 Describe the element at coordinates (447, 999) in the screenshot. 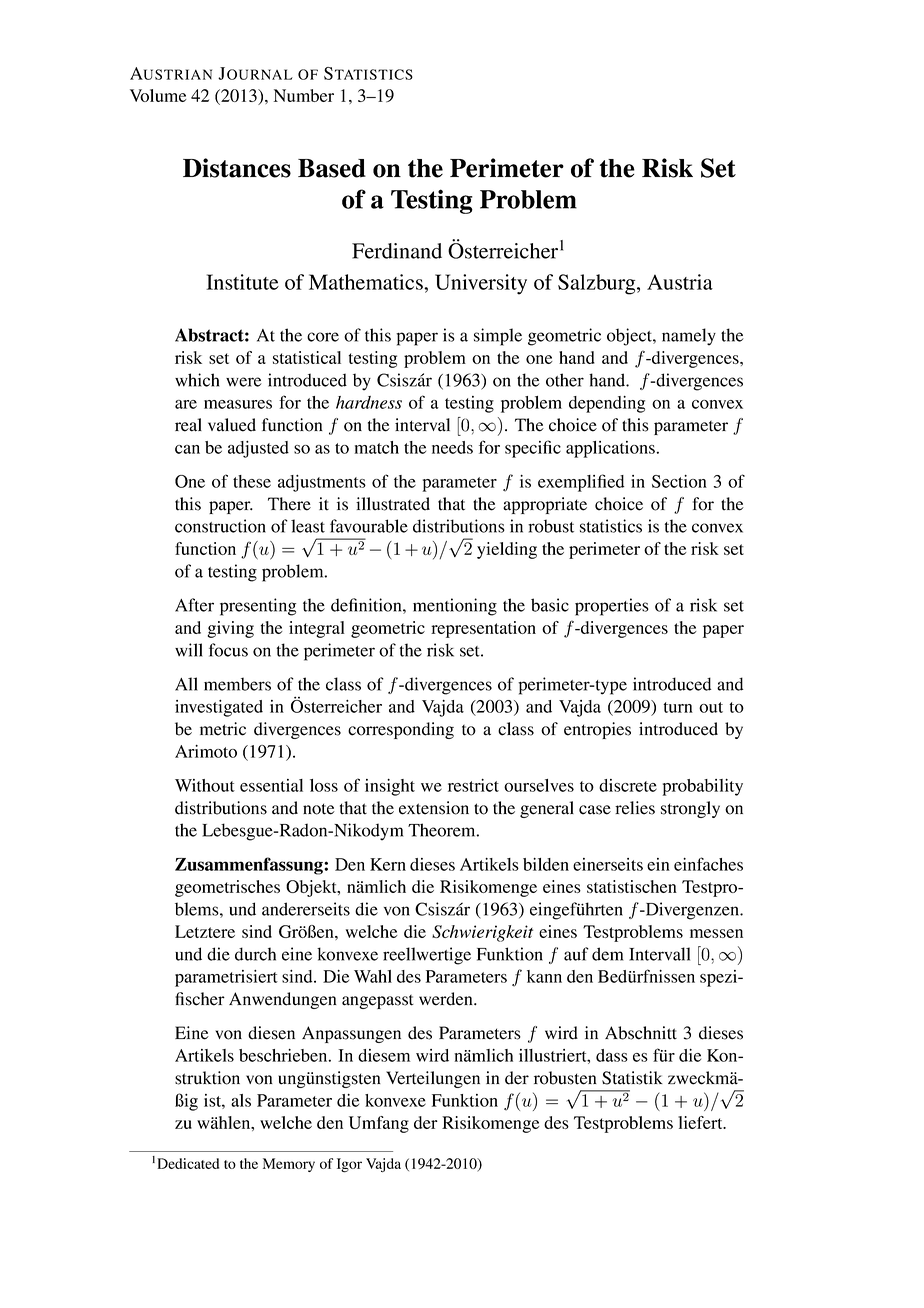

I see `werden` at that location.
